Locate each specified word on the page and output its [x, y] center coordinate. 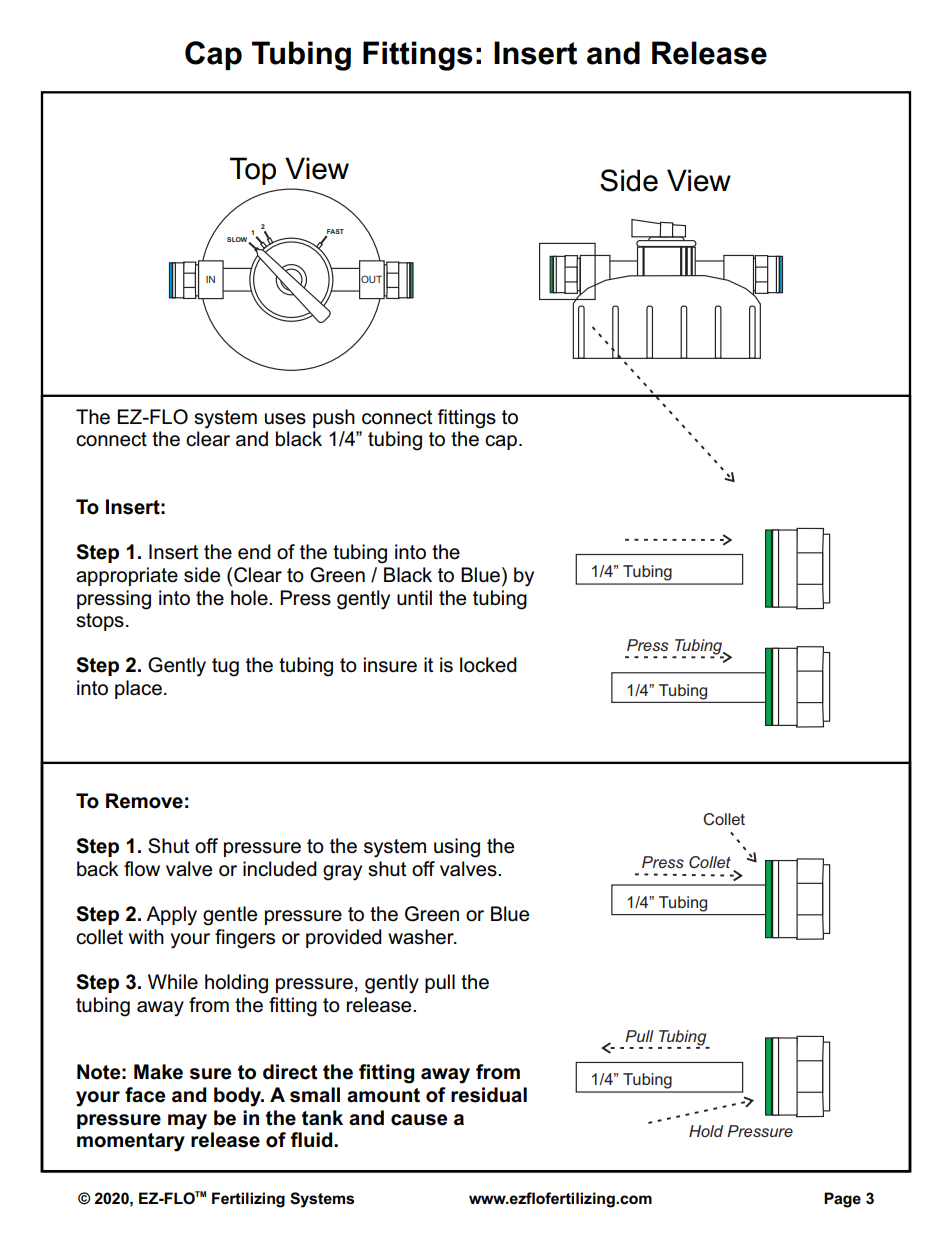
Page [842, 1200]
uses [285, 419]
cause [419, 1120]
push [334, 418]
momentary [131, 1142]
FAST [335, 231]
